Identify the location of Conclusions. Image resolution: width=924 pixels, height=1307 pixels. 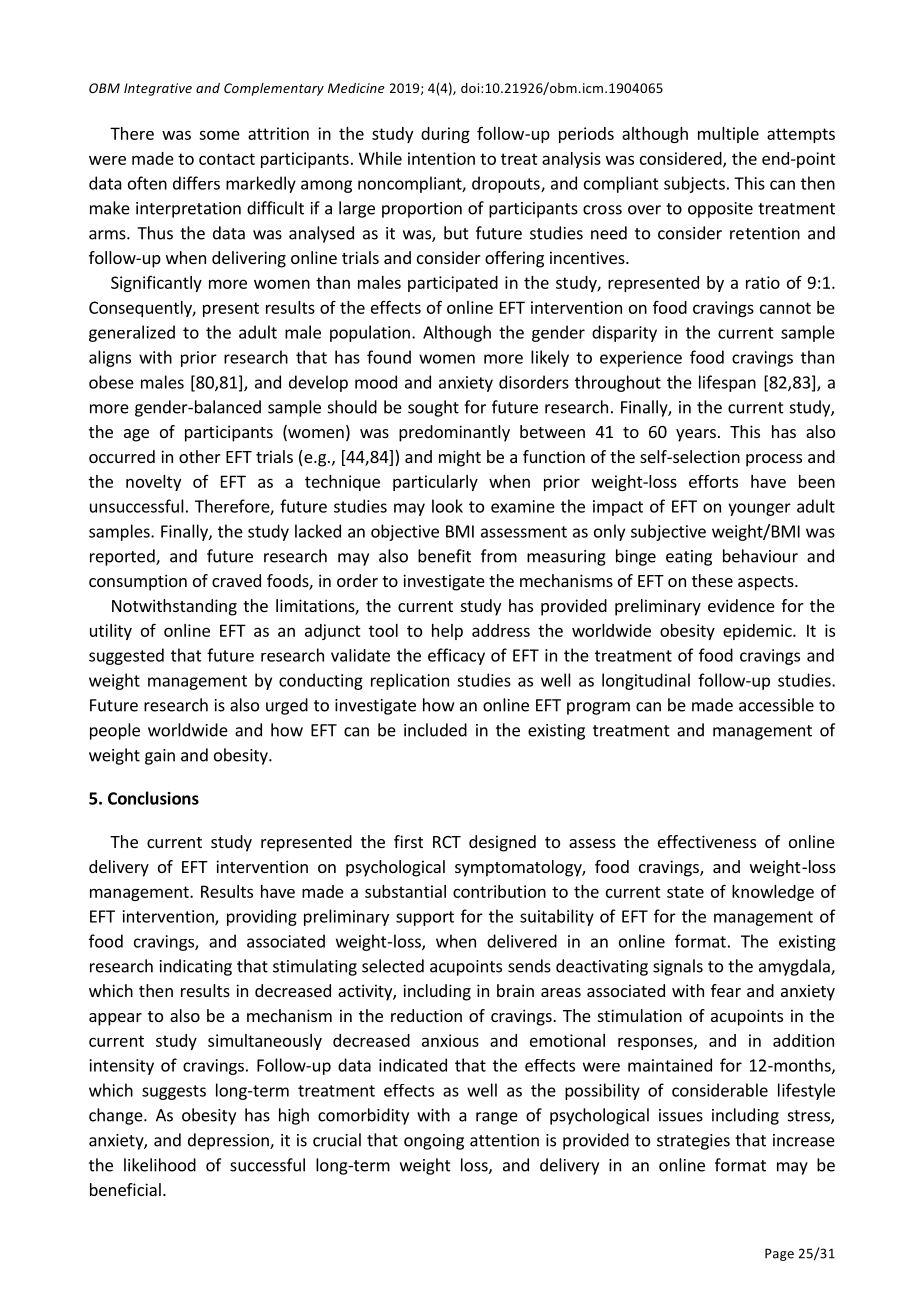
(153, 798).
